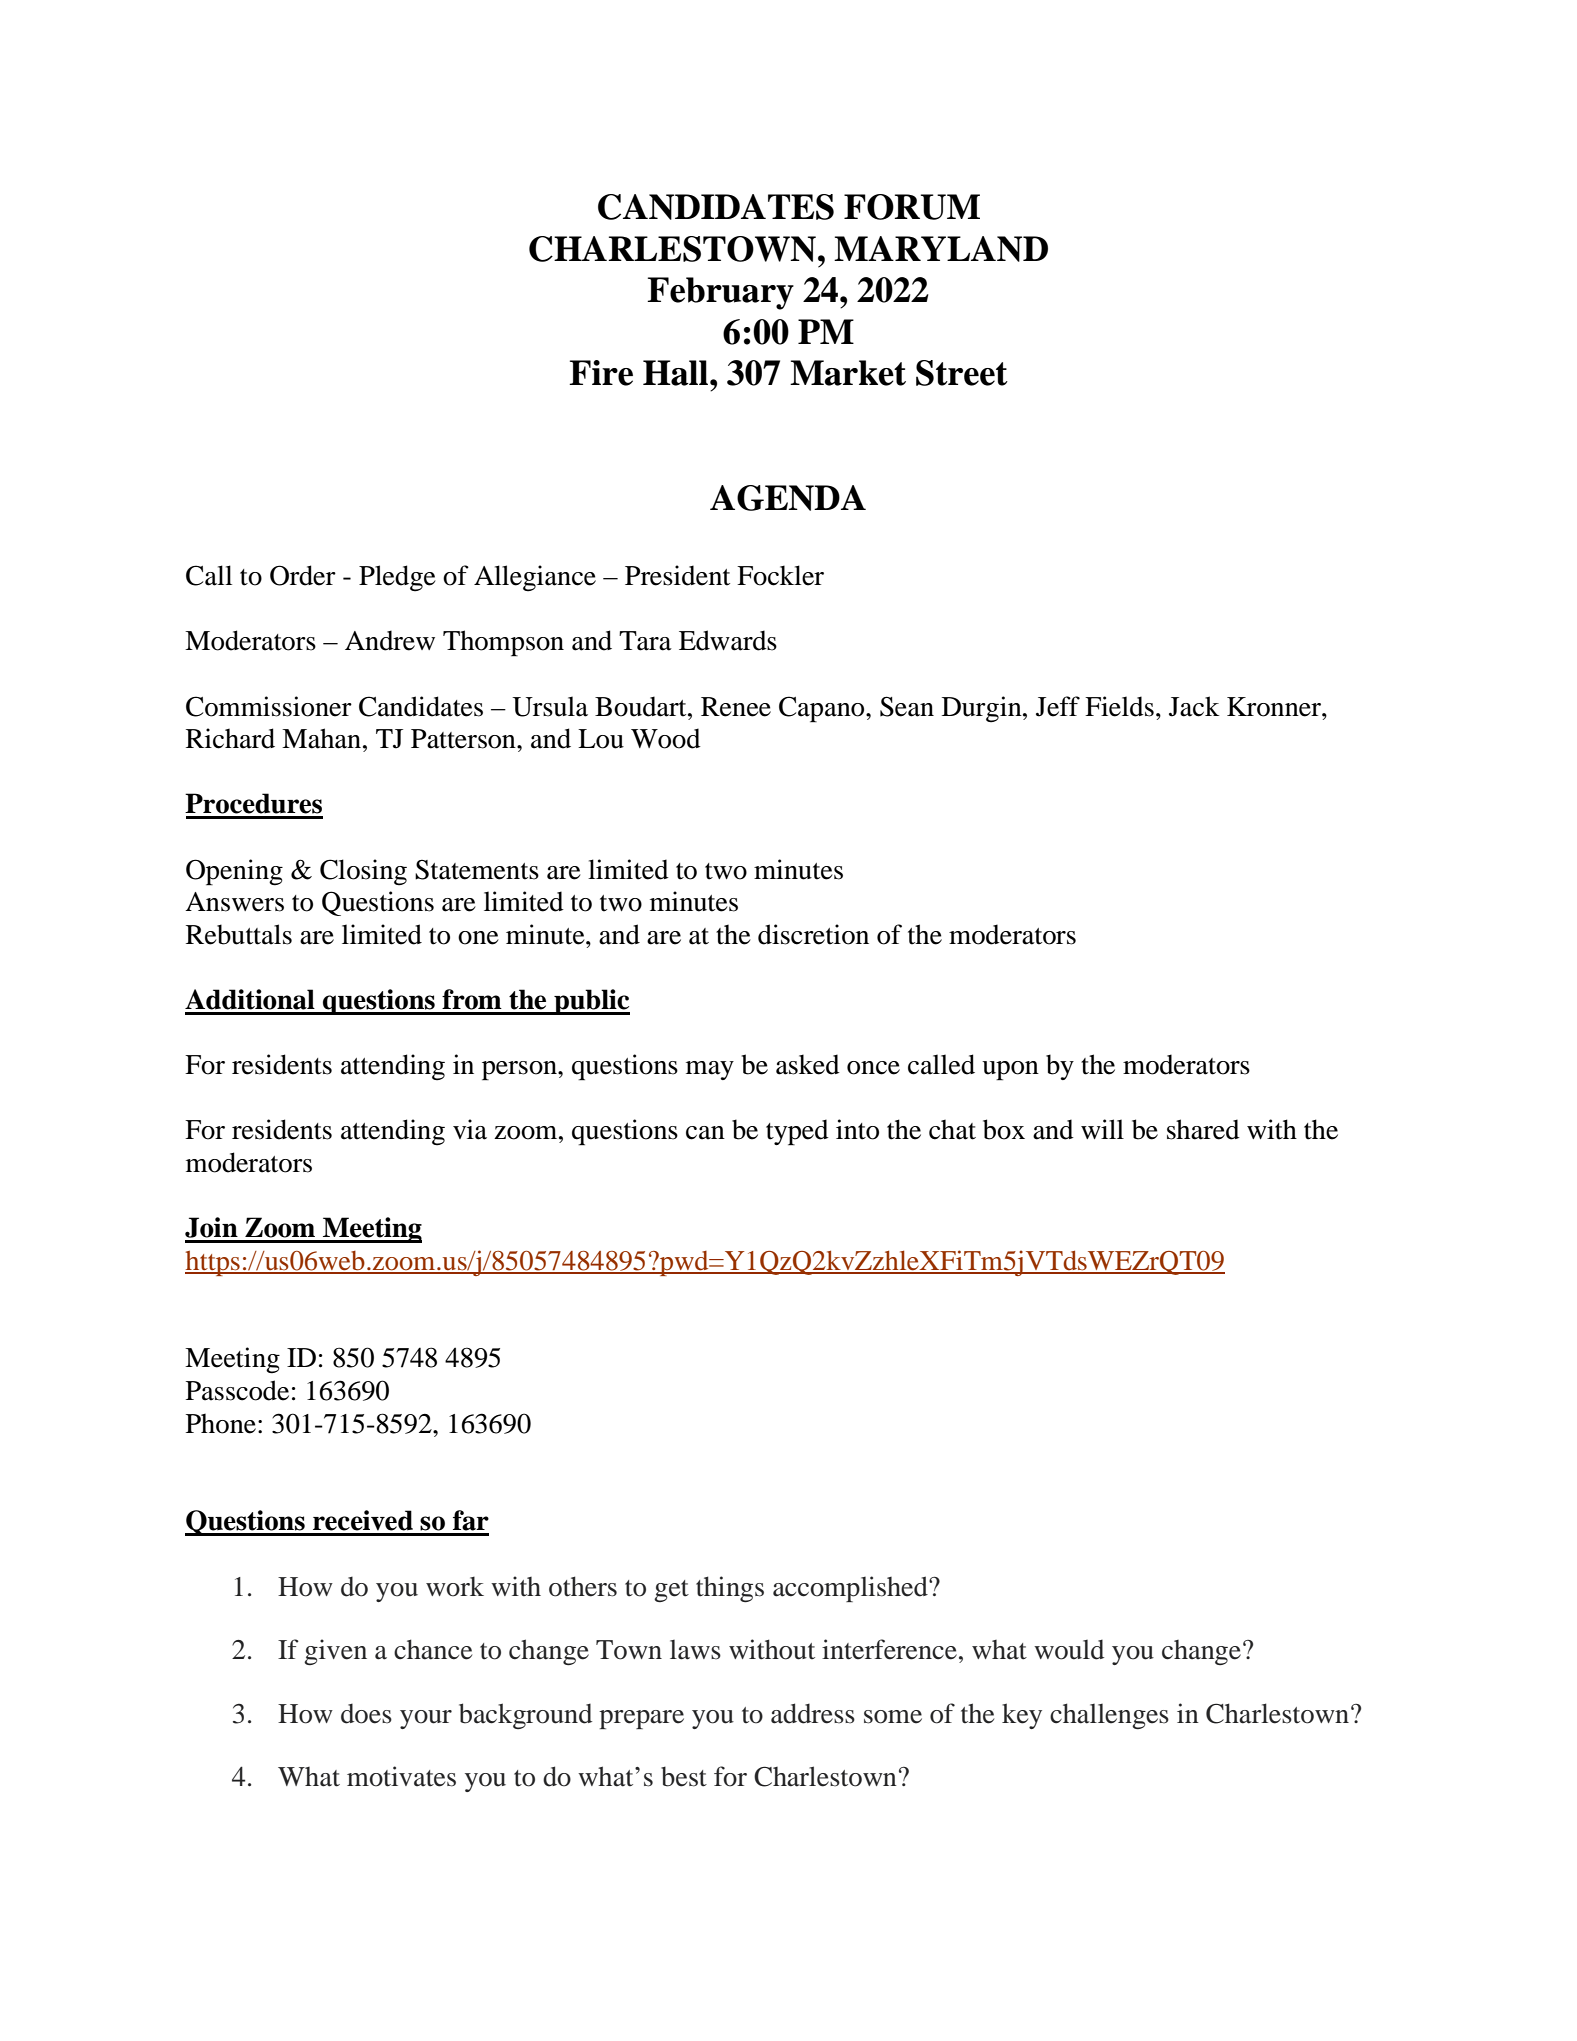 This document has height=2041, width=1577. What do you see at coordinates (720, 293) in the document?
I see `February` at bounding box center [720, 293].
